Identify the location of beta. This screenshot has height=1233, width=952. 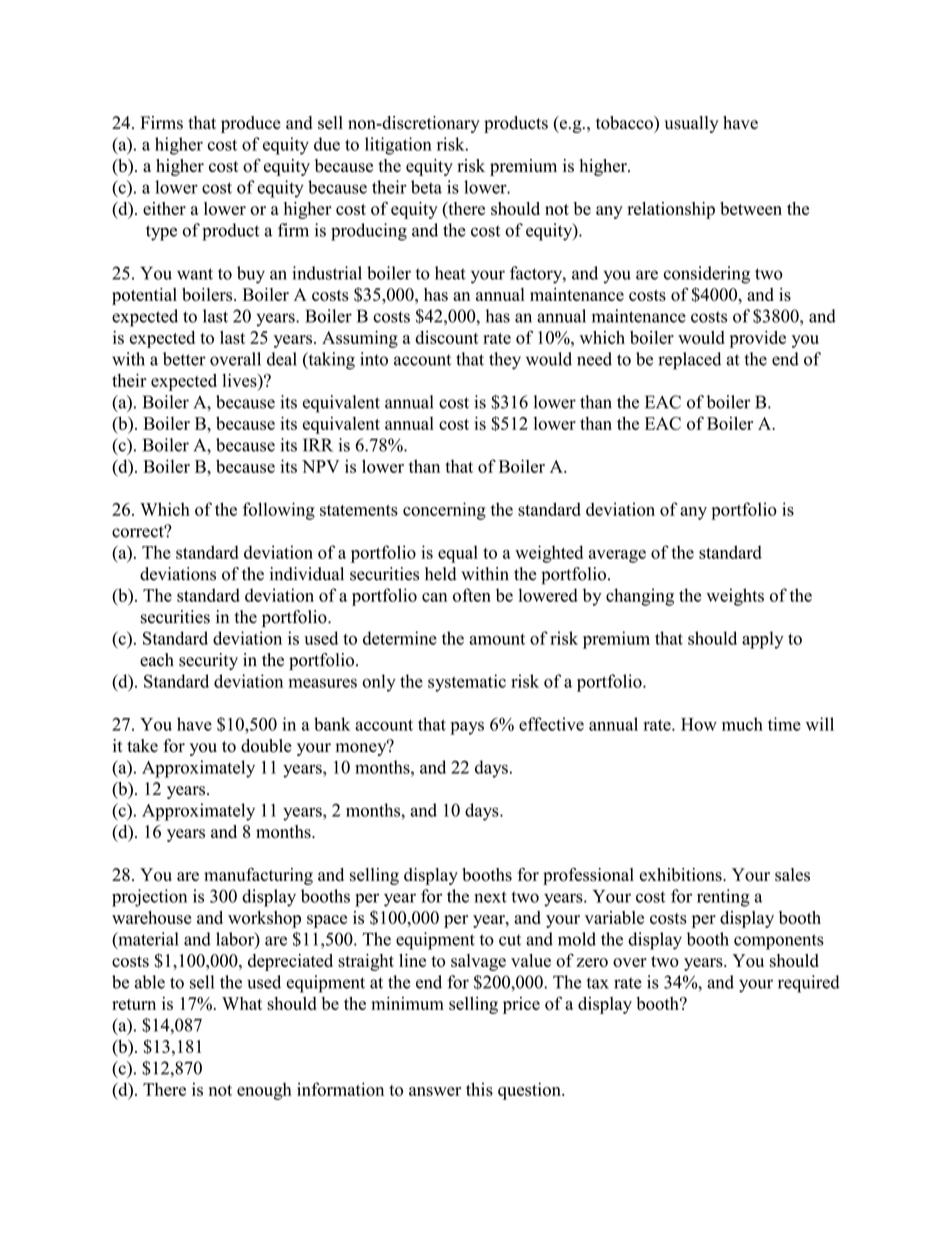
(426, 187).
